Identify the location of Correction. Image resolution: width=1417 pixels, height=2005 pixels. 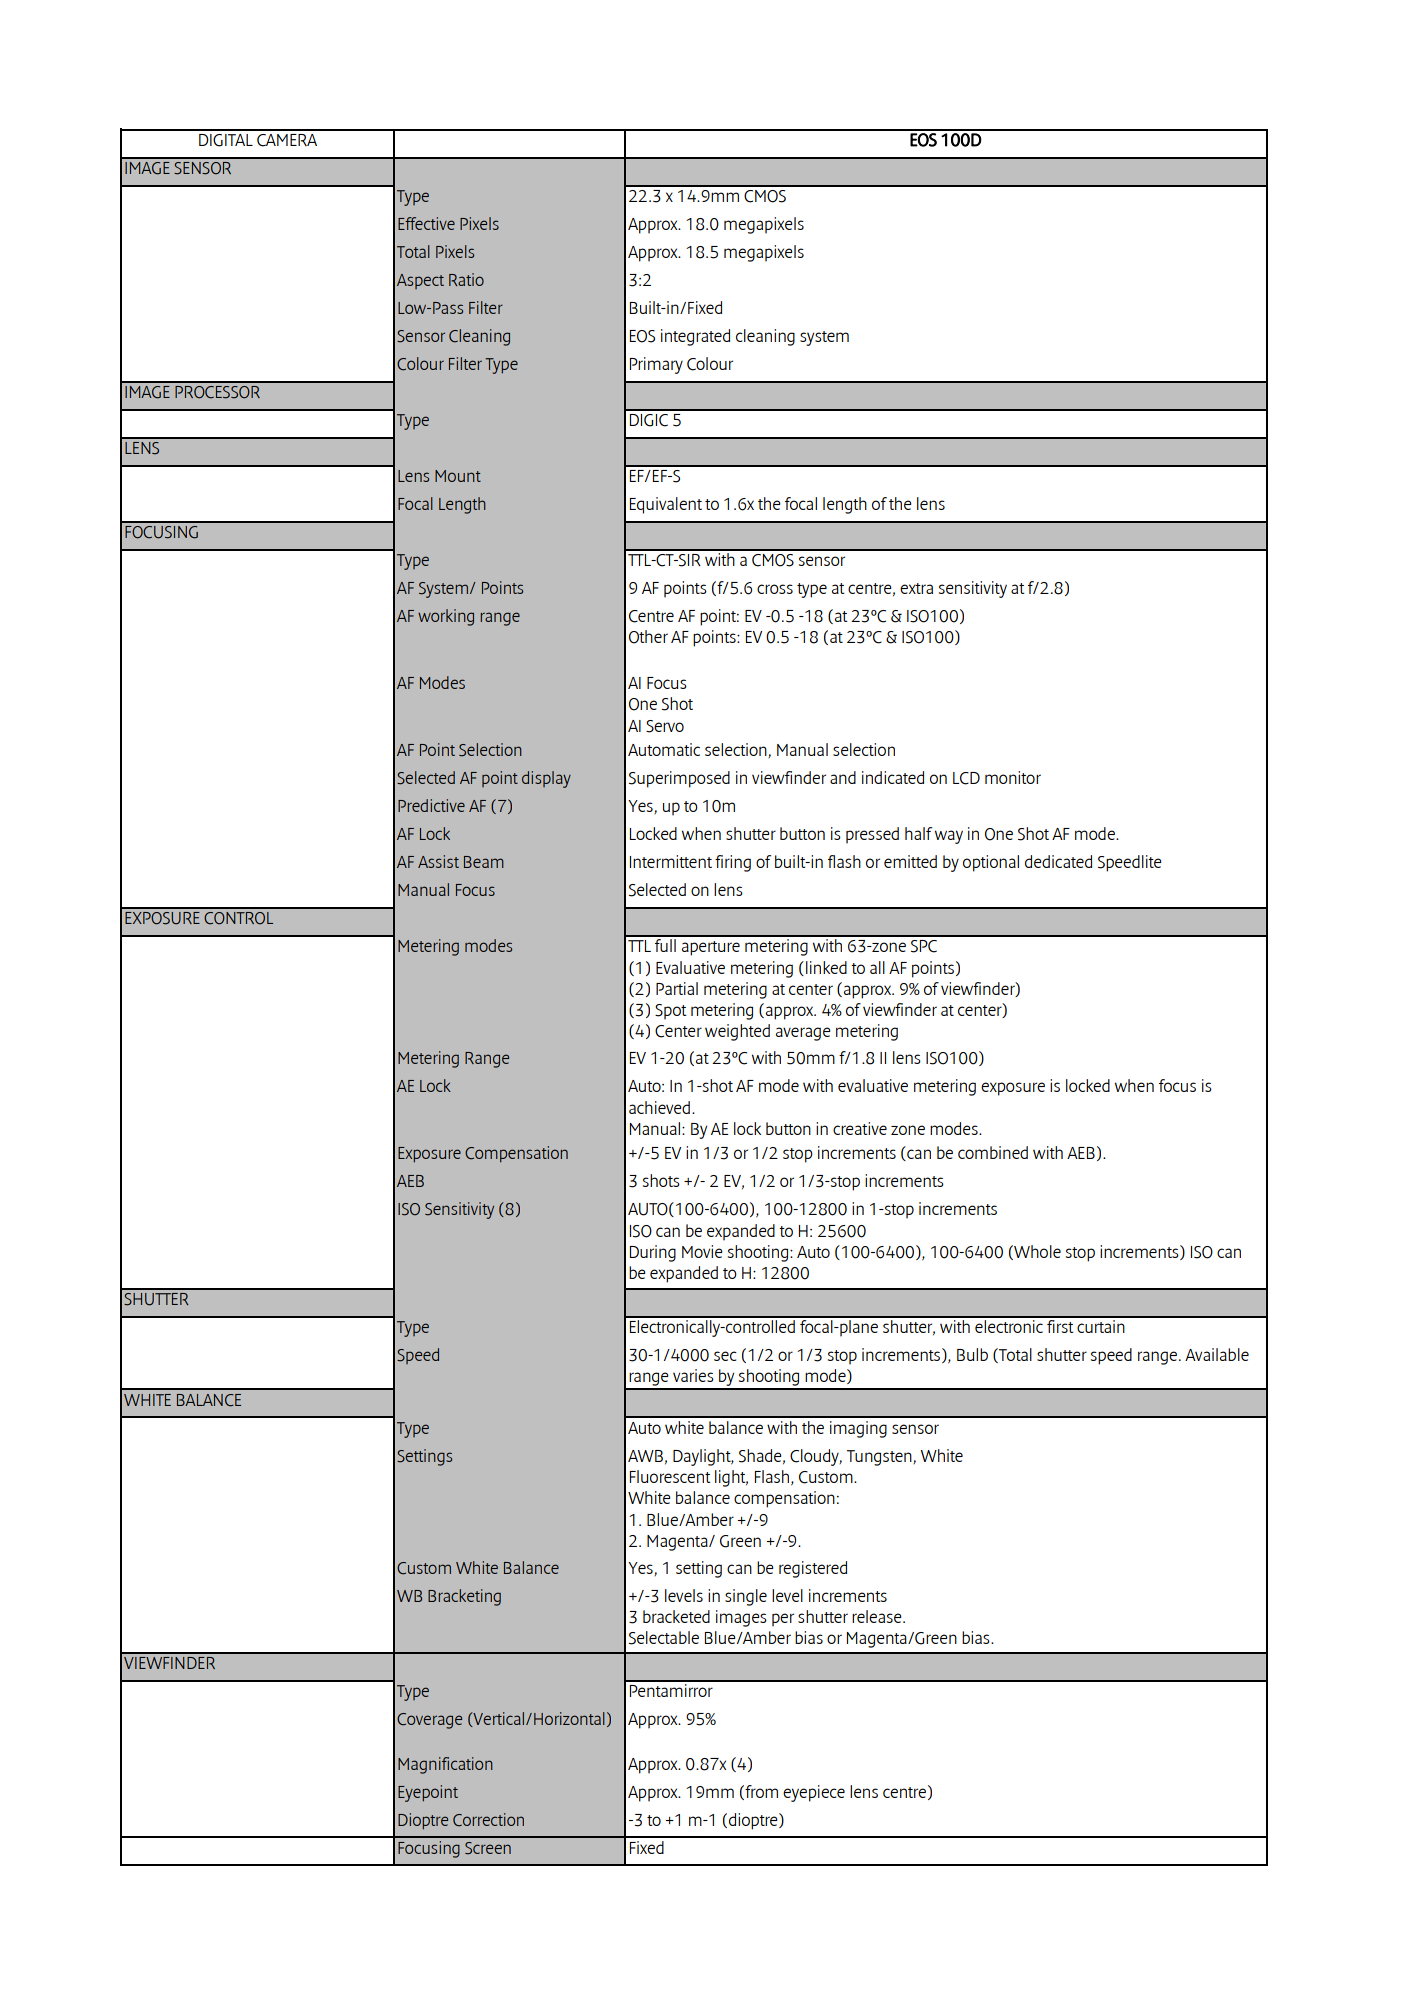
(488, 1820).
